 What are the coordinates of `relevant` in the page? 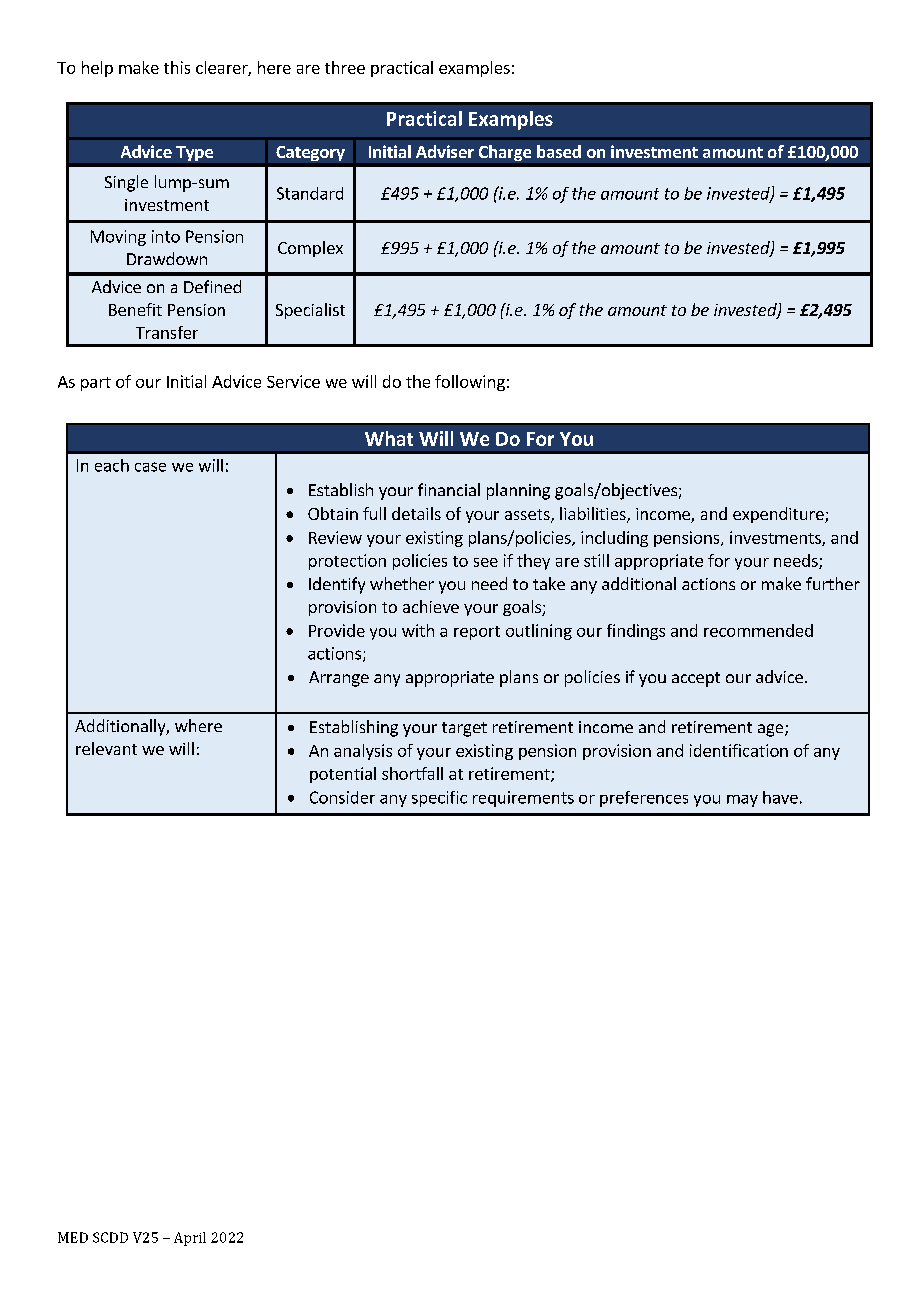 It's located at (106, 748).
